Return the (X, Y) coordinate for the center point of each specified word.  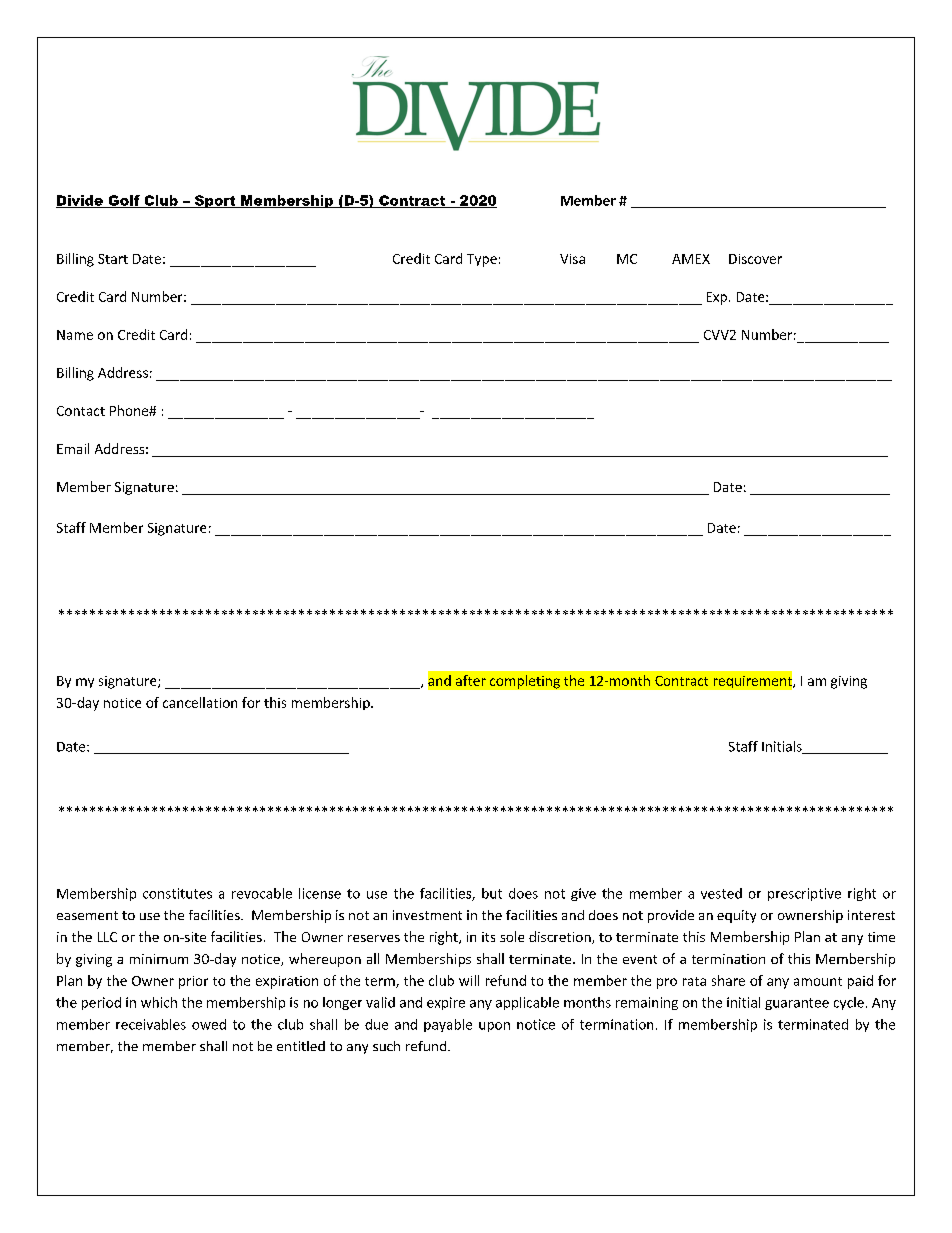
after (471, 680)
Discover (755, 259)
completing (525, 682)
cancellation (200, 702)
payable (448, 1025)
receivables (151, 1024)
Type (482, 260)
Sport (215, 201)
